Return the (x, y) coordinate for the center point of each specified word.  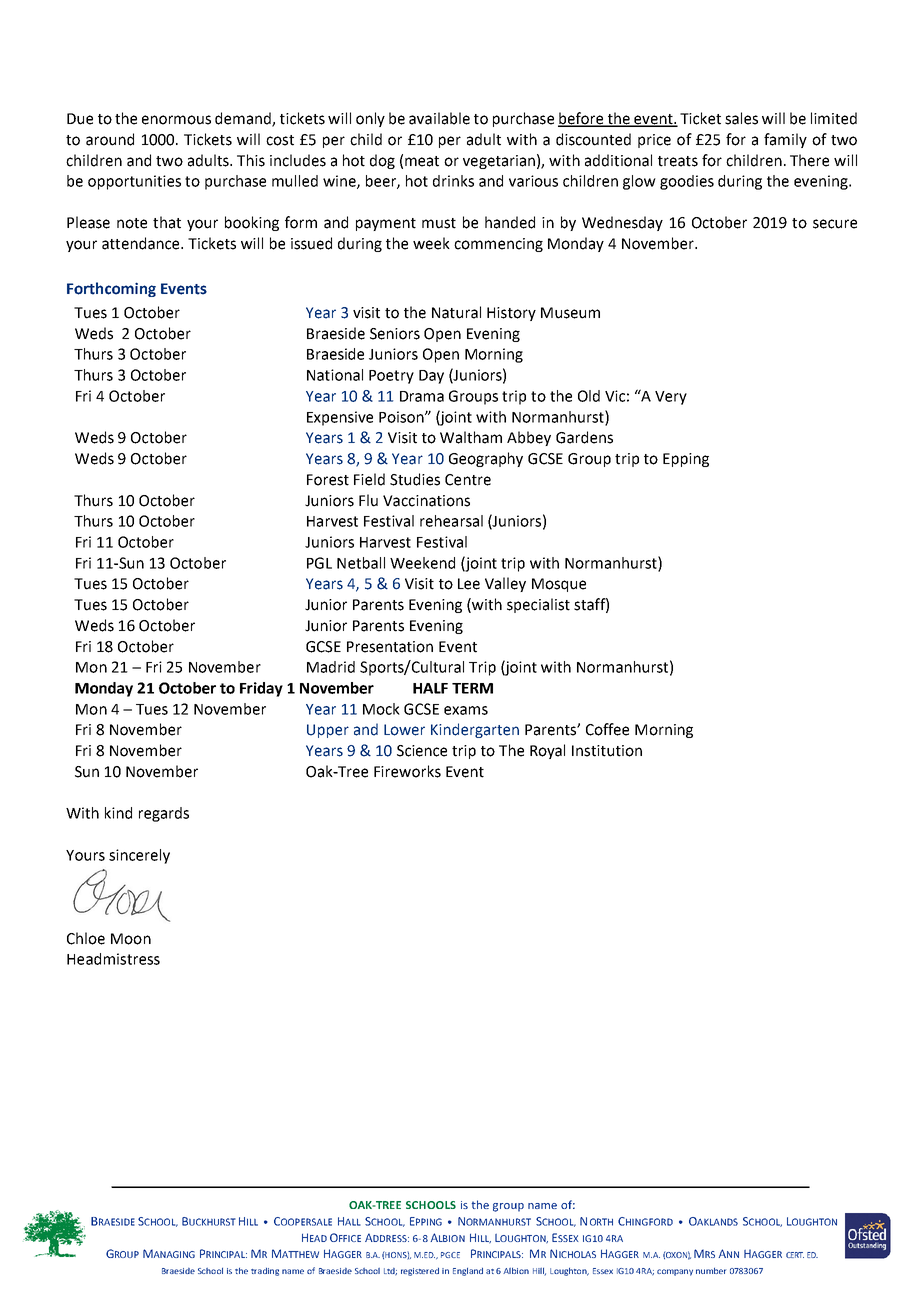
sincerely (139, 856)
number (711, 1271)
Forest (328, 480)
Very (671, 398)
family (785, 140)
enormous (176, 120)
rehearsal (451, 521)
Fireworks (407, 771)
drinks (453, 181)
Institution (607, 751)
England (468, 1272)
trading (265, 1272)
